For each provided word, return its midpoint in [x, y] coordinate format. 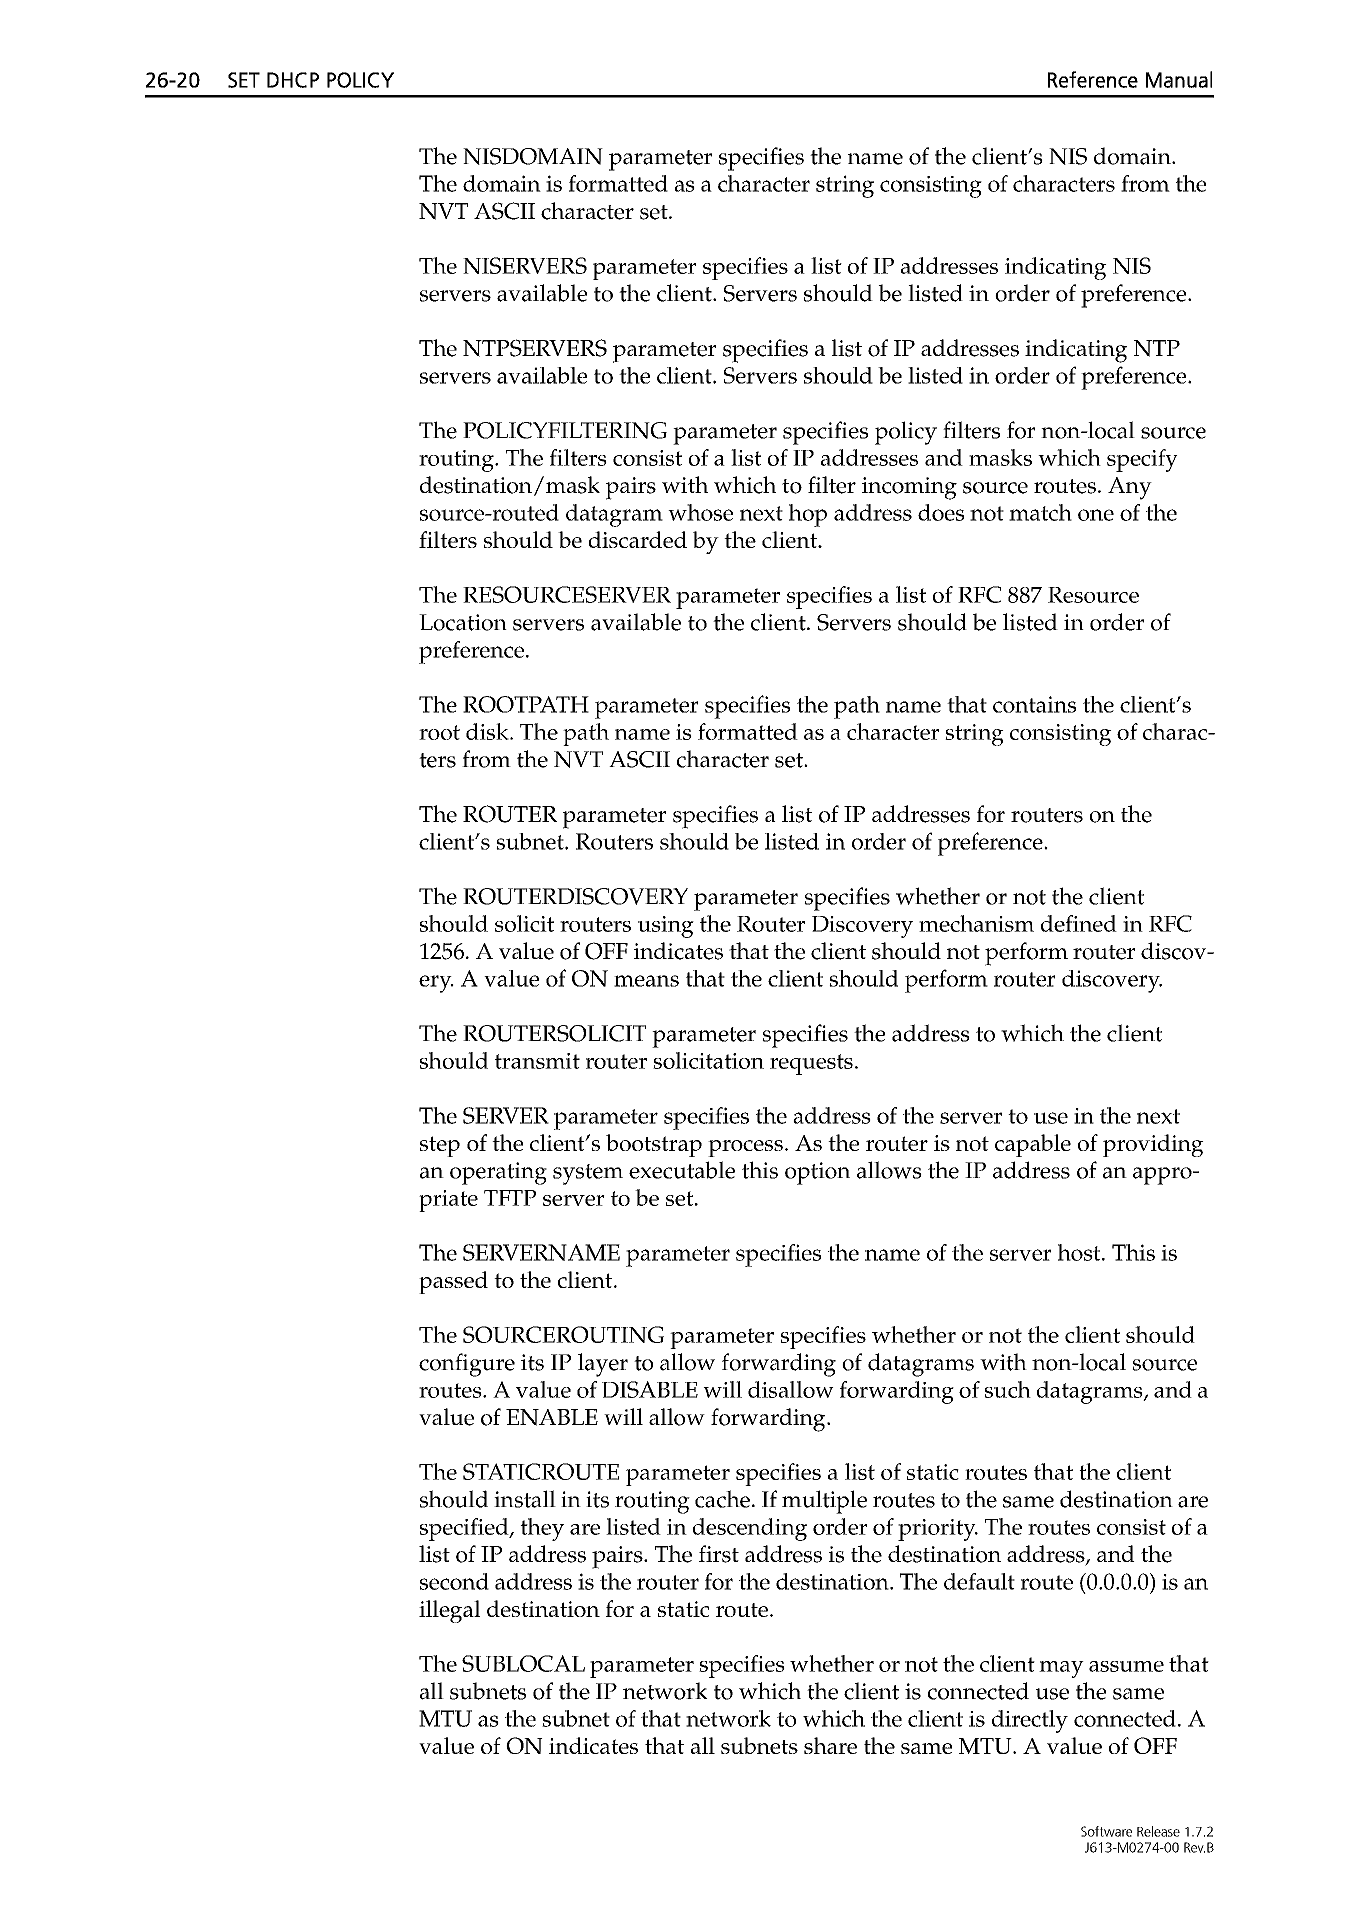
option [817, 1173]
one [1096, 515]
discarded [638, 539]
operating [498, 1173]
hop [808, 515]
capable [1033, 1145]
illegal [449, 1611]
